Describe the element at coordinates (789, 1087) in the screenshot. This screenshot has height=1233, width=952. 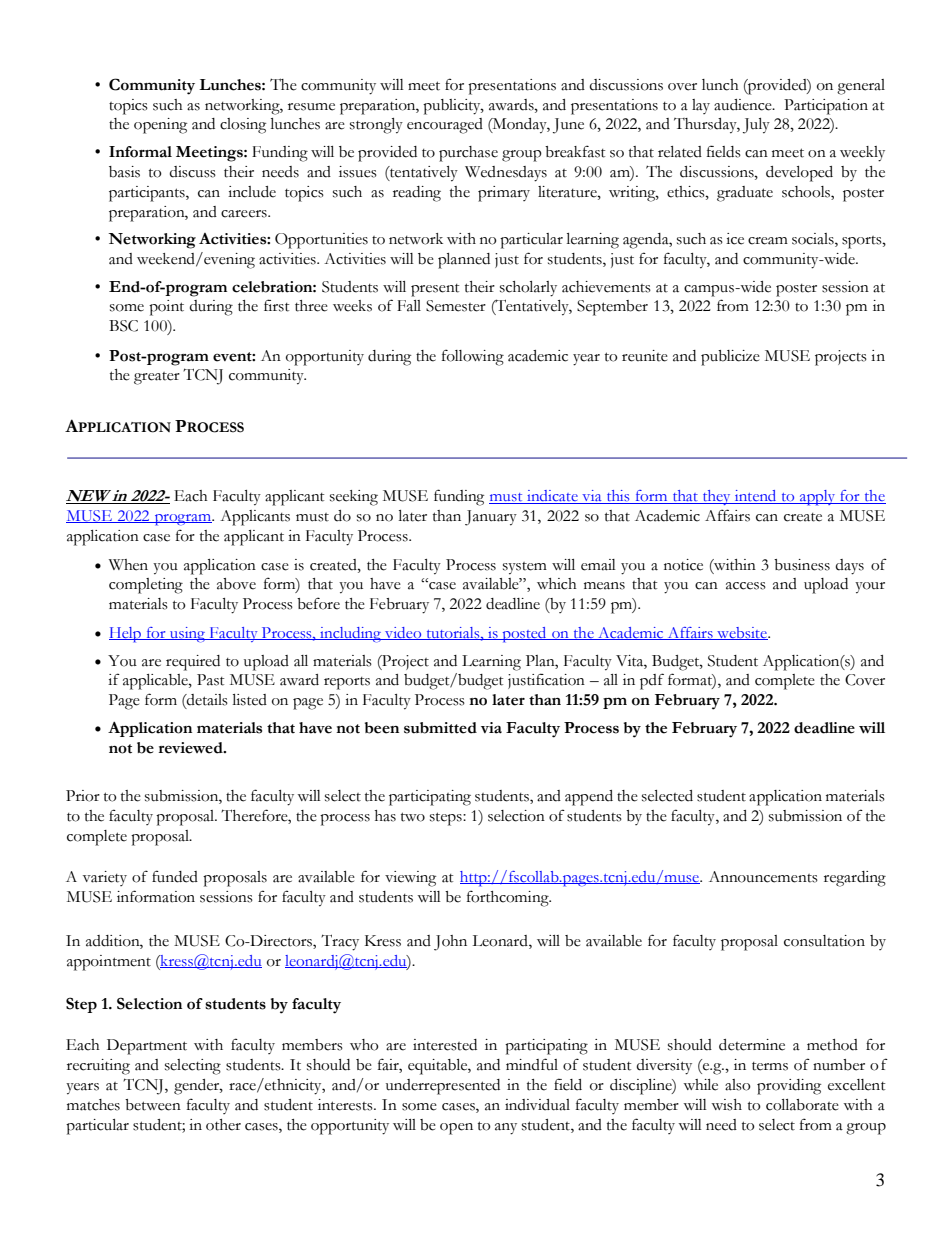
I see `providing` at that location.
